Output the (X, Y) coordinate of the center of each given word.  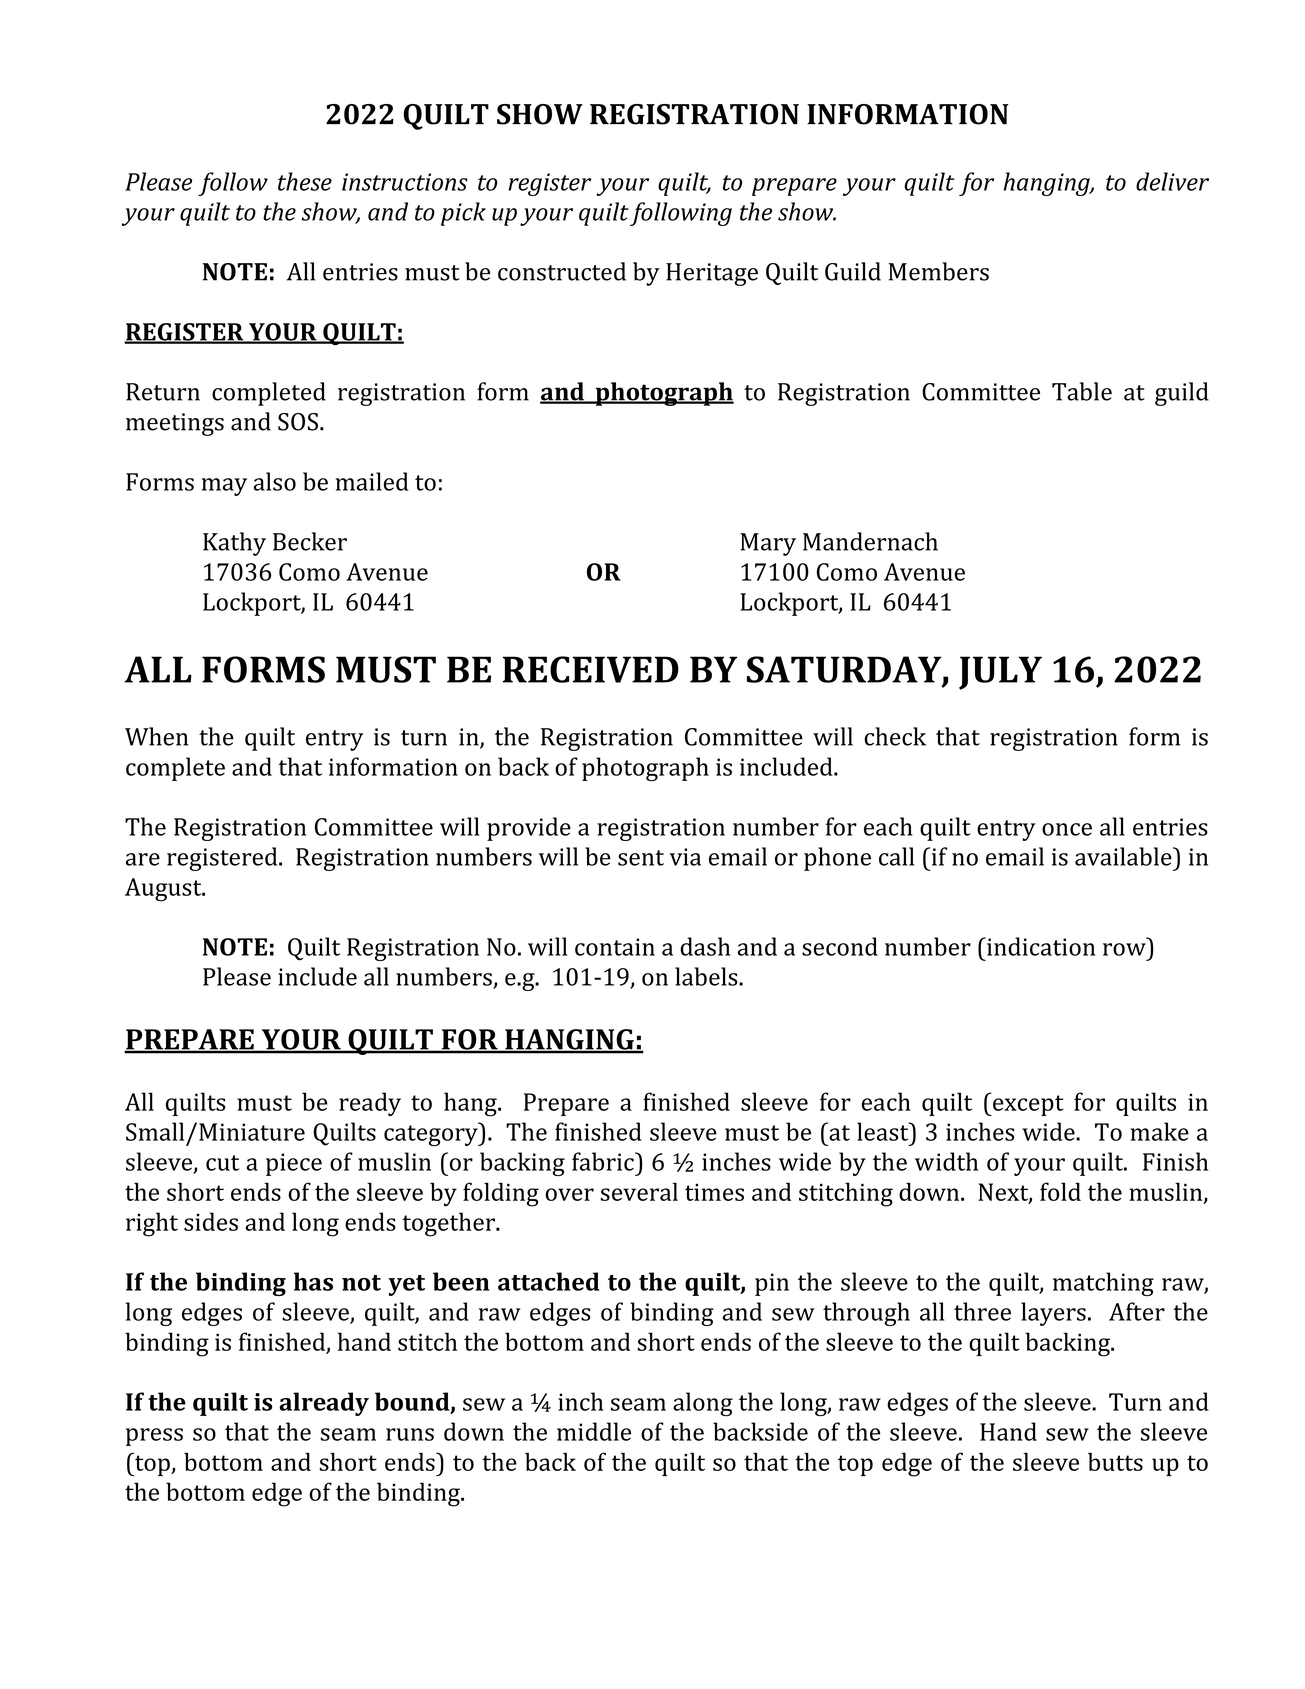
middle (594, 1431)
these (305, 181)
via (685, 857)
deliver (1172, 181)
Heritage (712, 274)
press (154, 1437)
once (1067, 829)
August (164, 890)
